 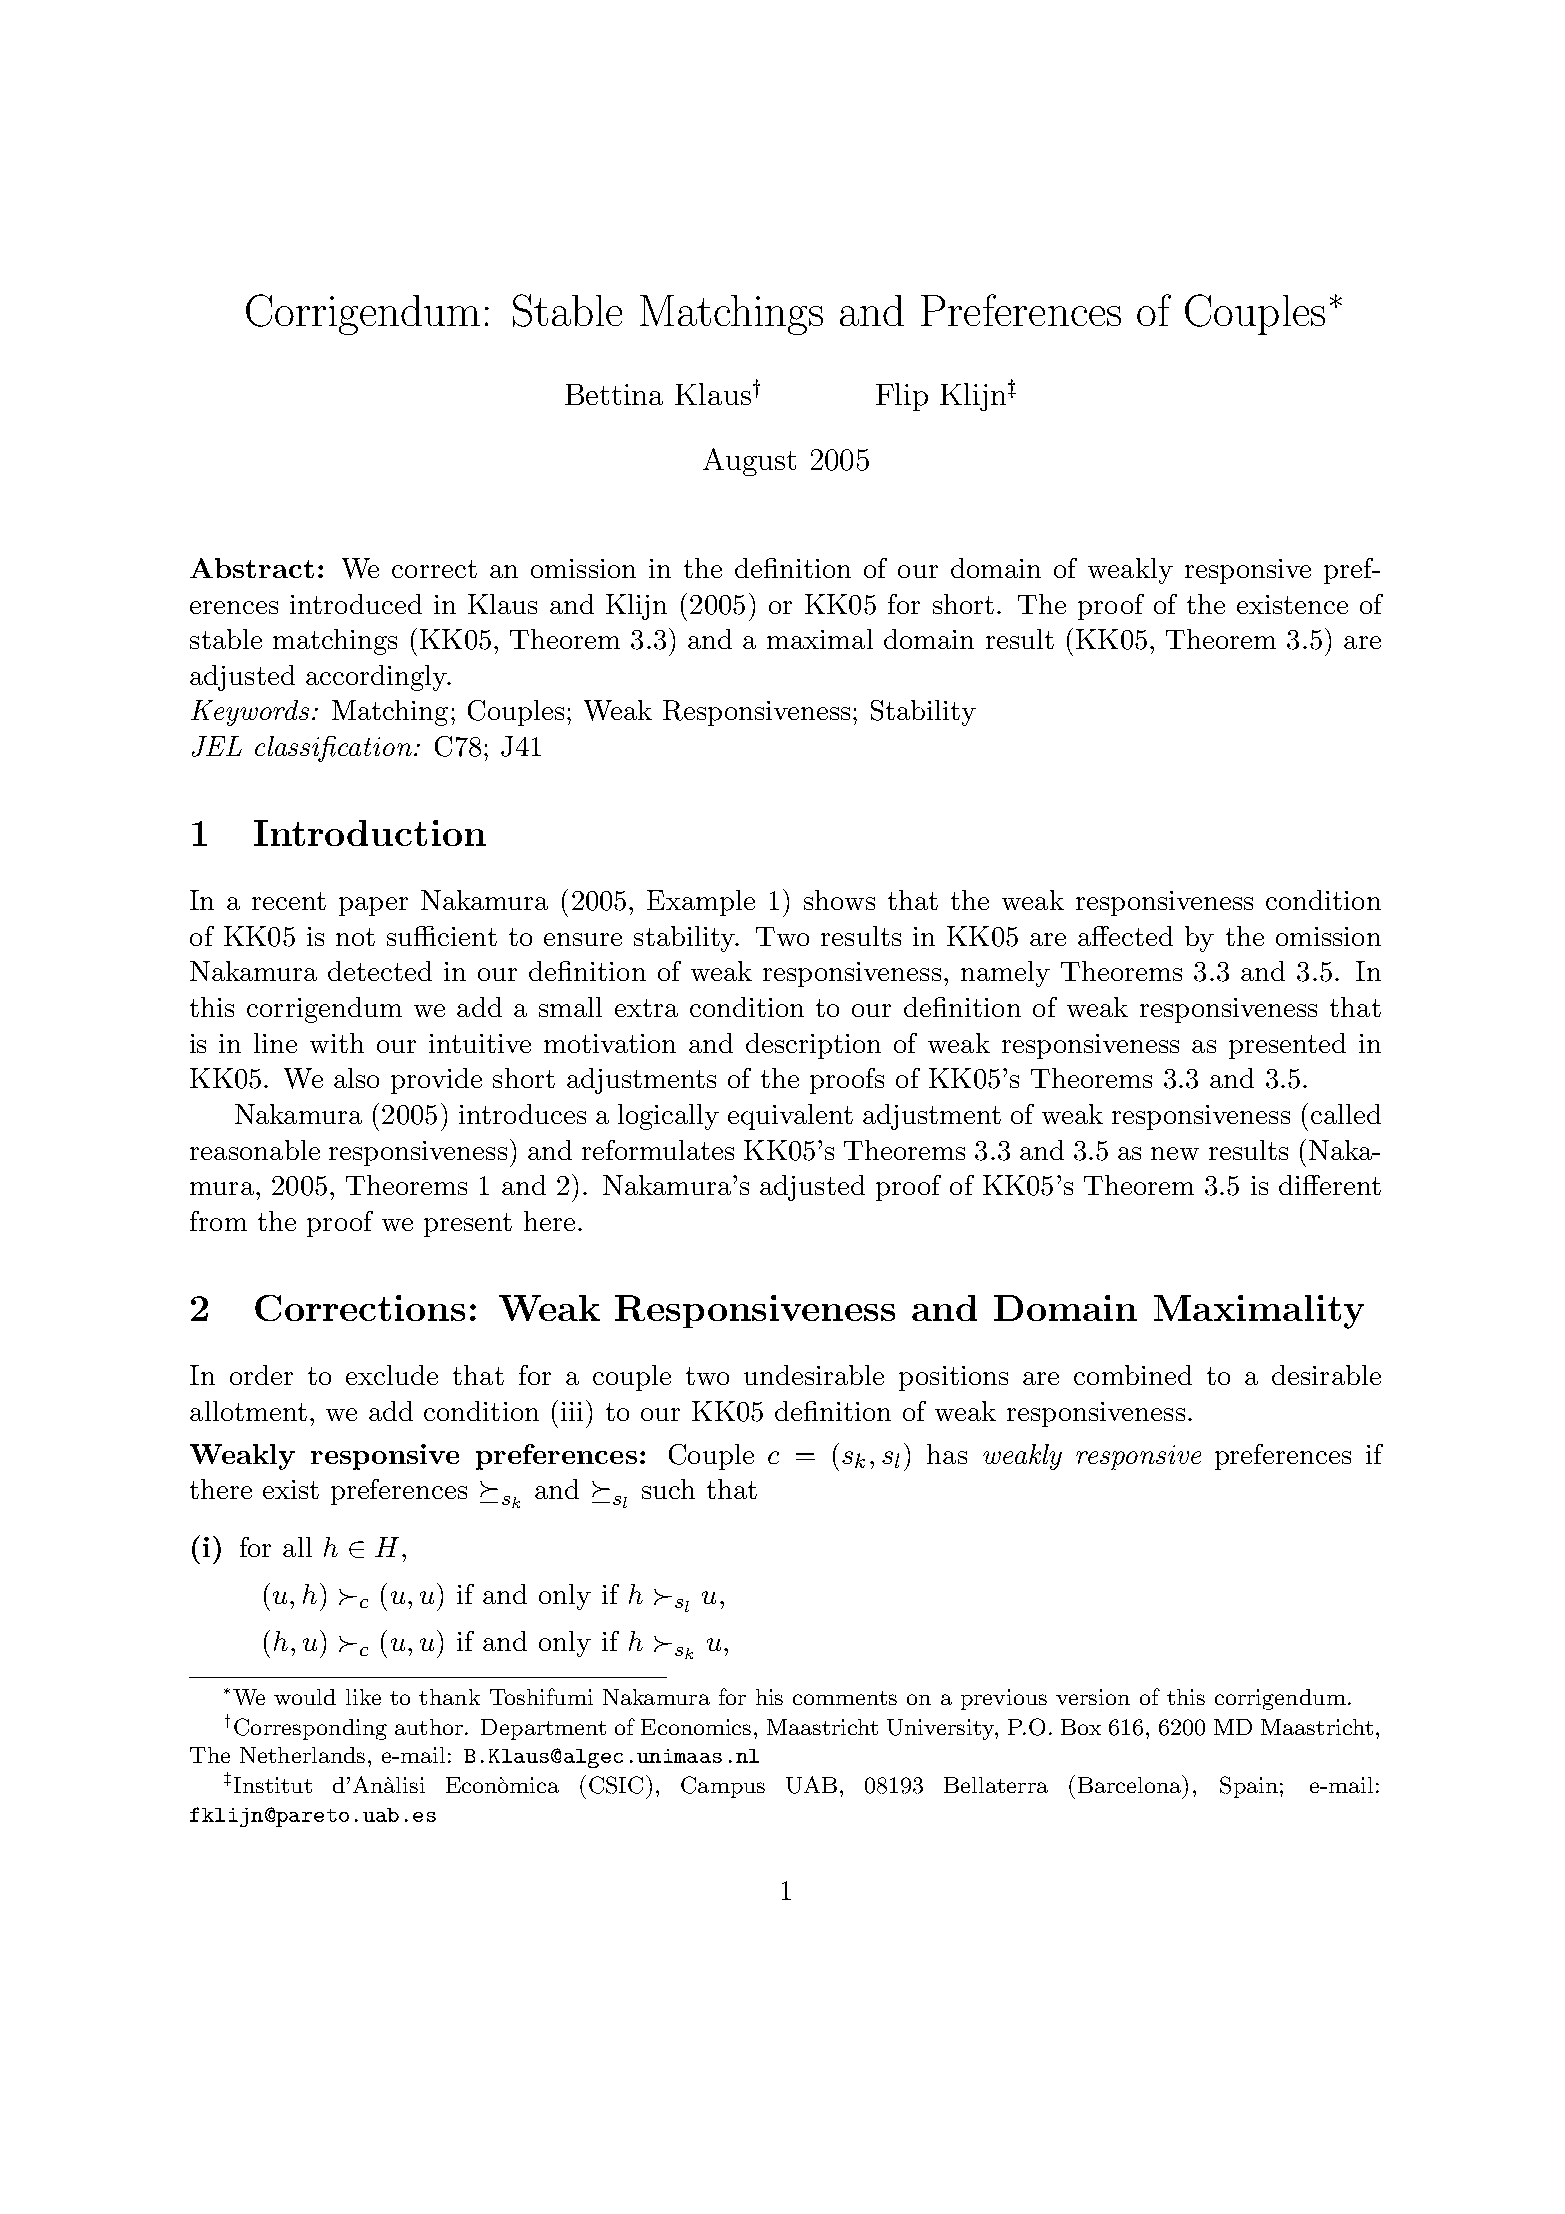 I want to click on combined, so click(x=1133, y=1375).
